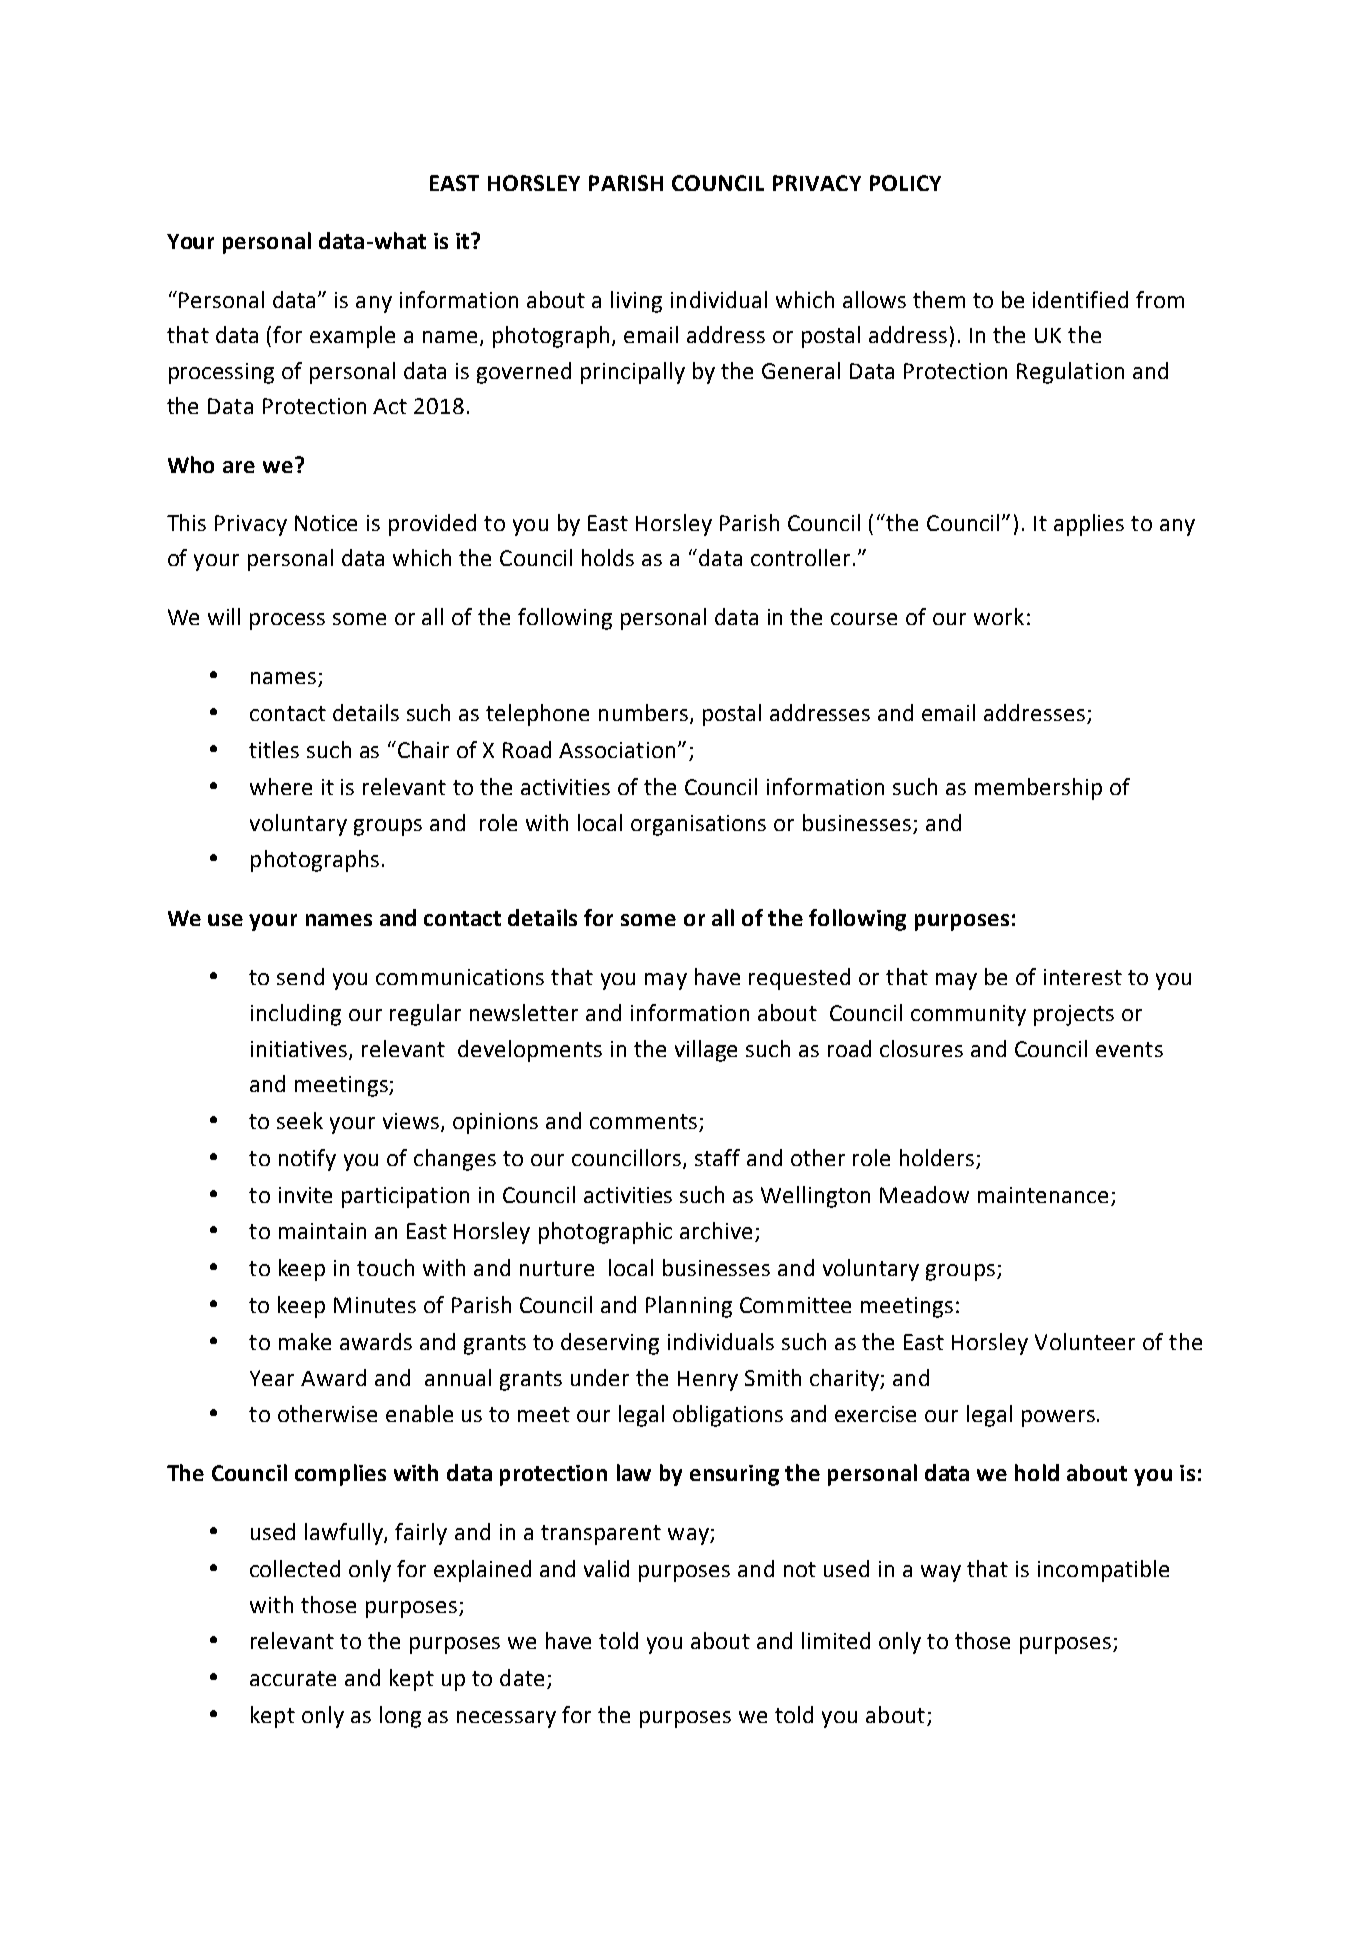  Describe the element at coordinates (293, 1678) in the image. I see `accurate` at that location.
